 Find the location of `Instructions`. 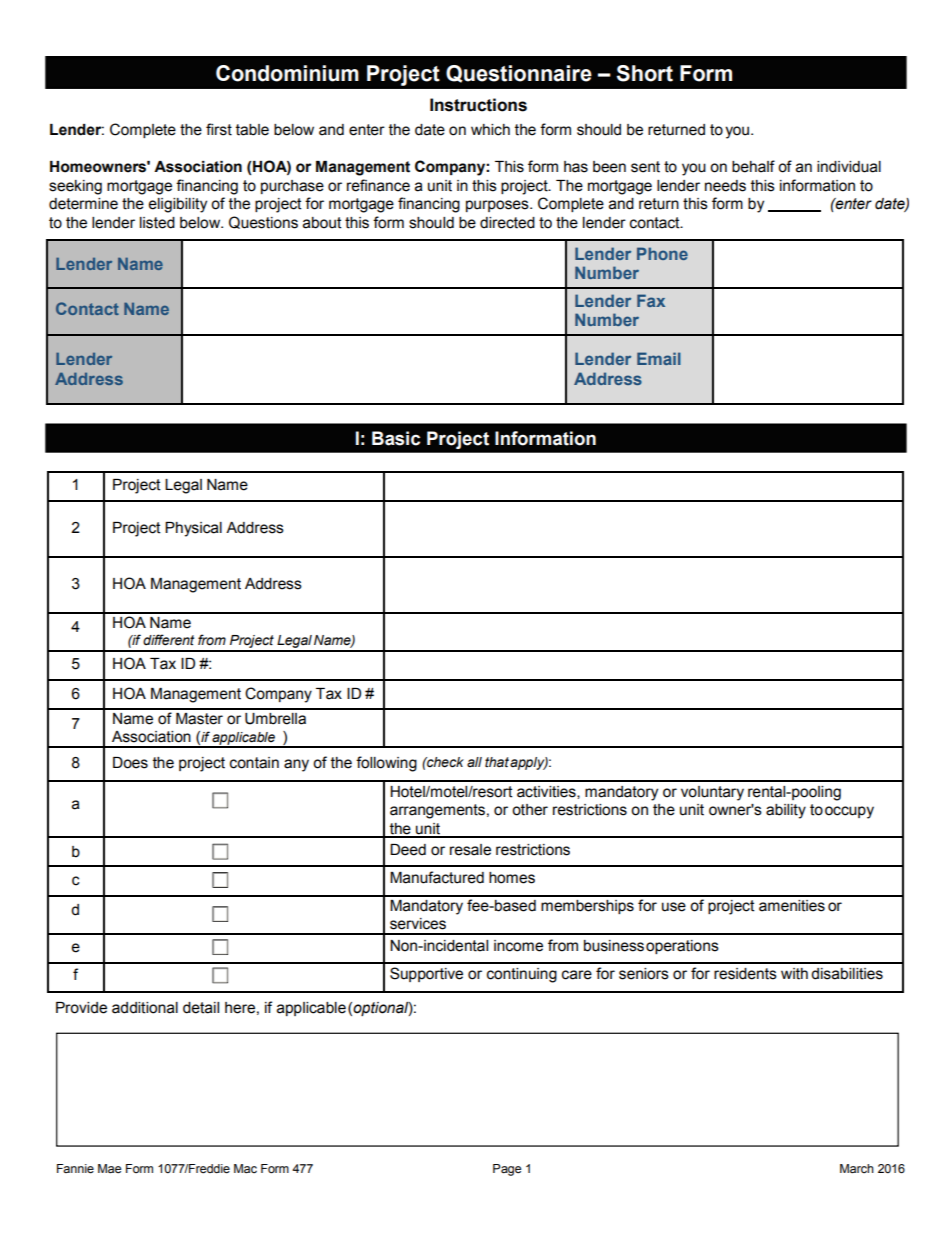

Instructions is located at coordinates (478, 105).
